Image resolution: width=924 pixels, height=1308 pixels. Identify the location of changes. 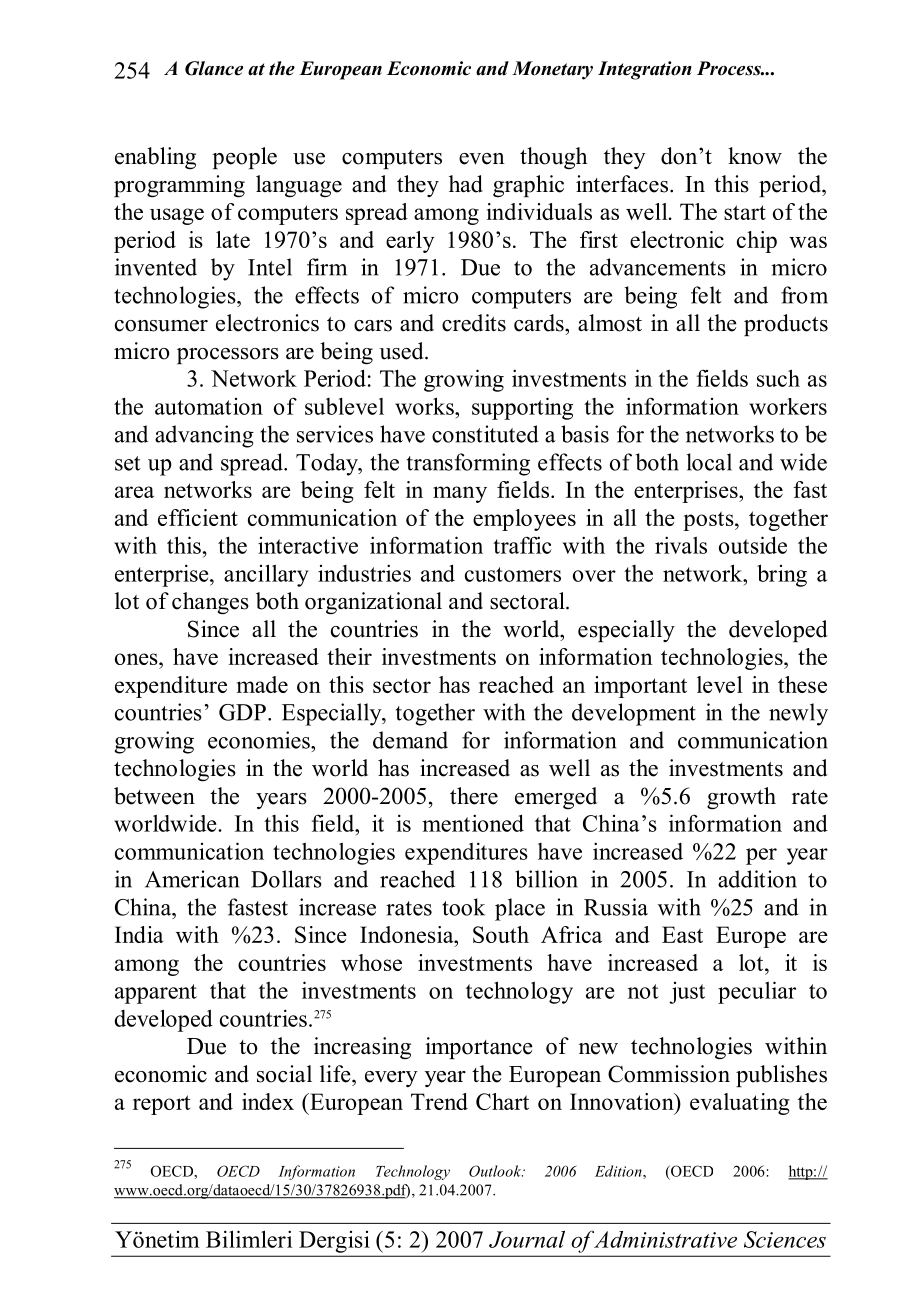
(210, 603).
